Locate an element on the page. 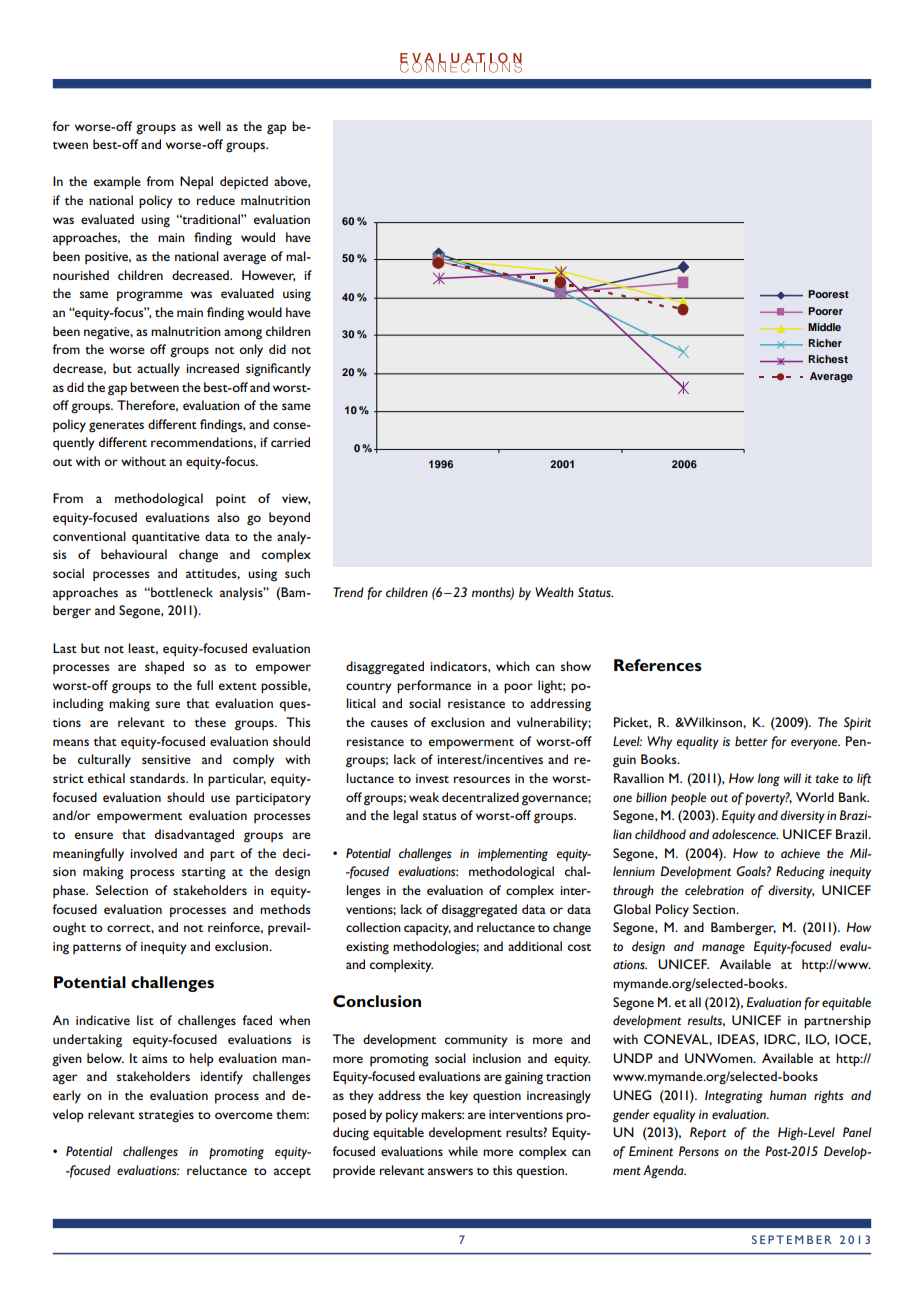  depicted is located at coordinates (244, 182).
